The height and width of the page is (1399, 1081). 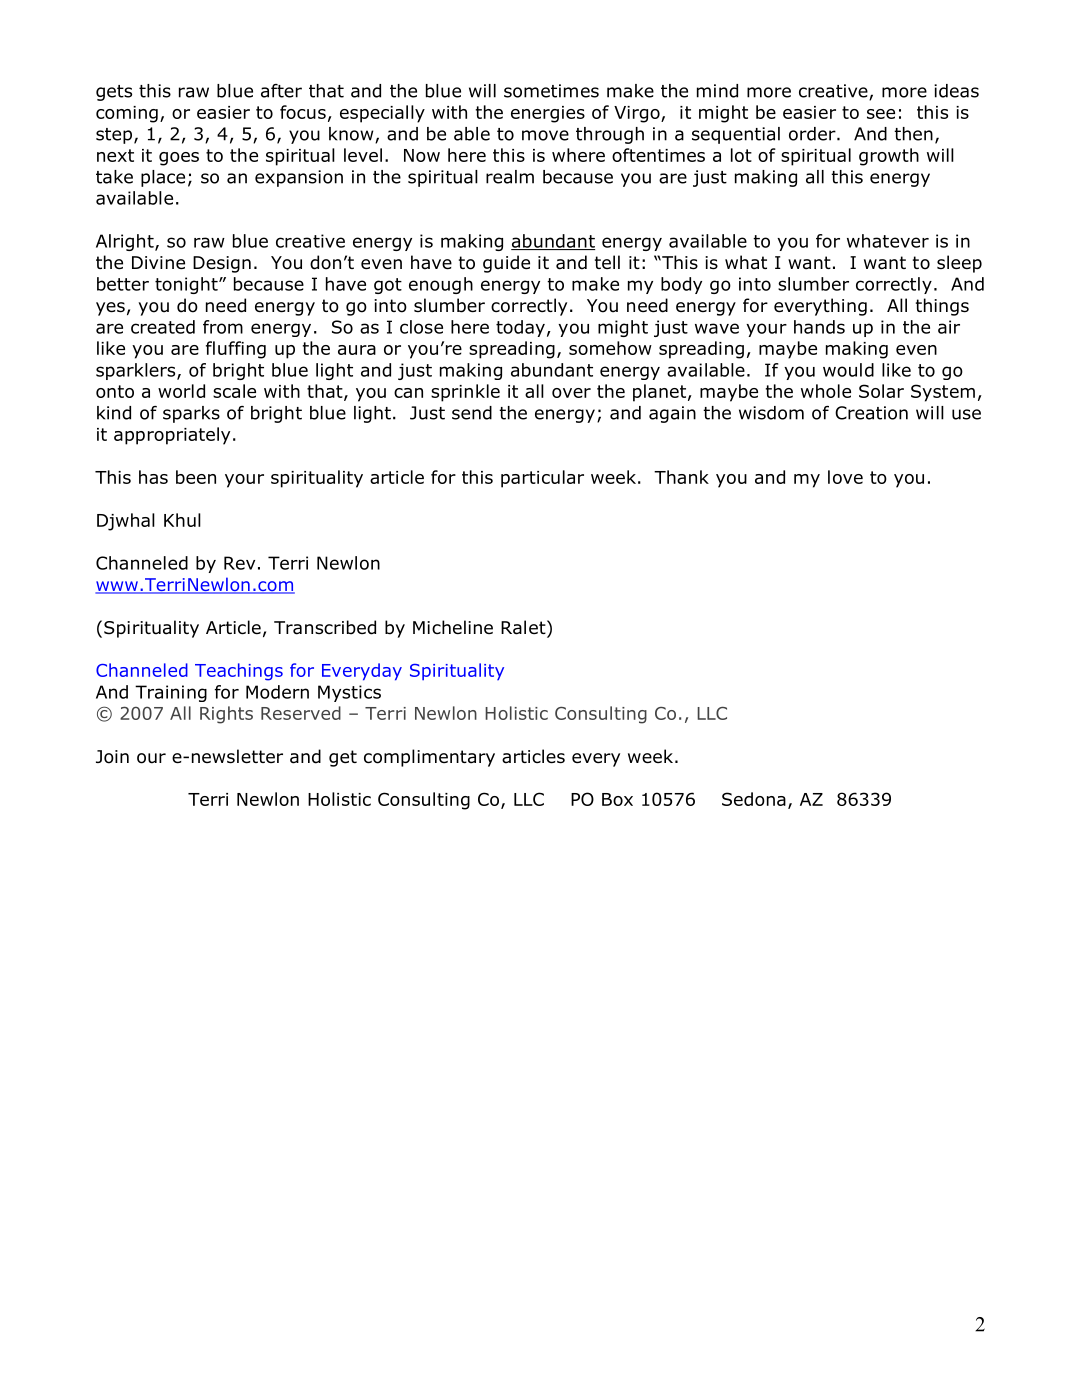 I want to click on hands, so click(x=819, y=327).
